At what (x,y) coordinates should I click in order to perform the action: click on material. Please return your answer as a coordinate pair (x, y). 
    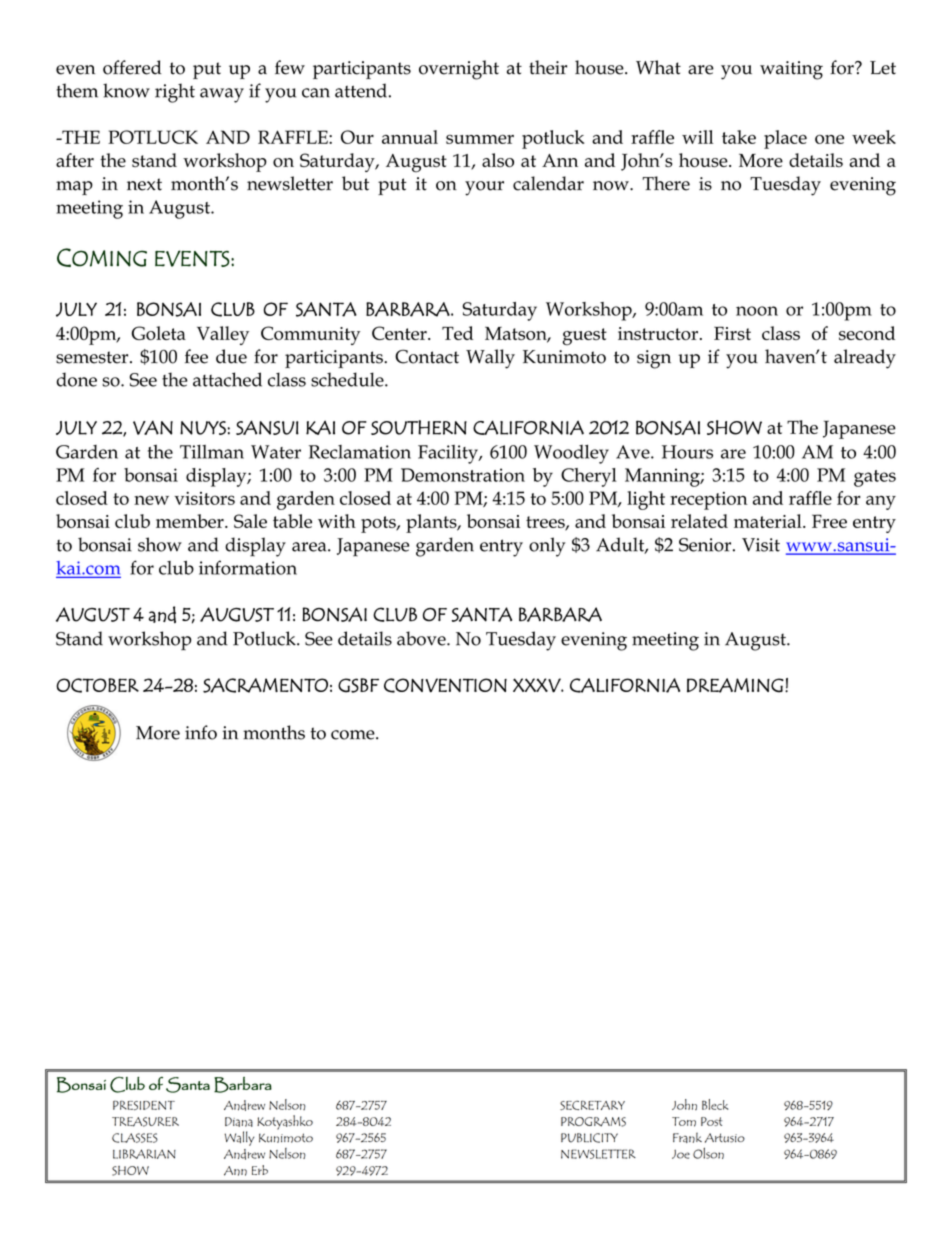
    Looking at the image, I should click on (769, 521).
